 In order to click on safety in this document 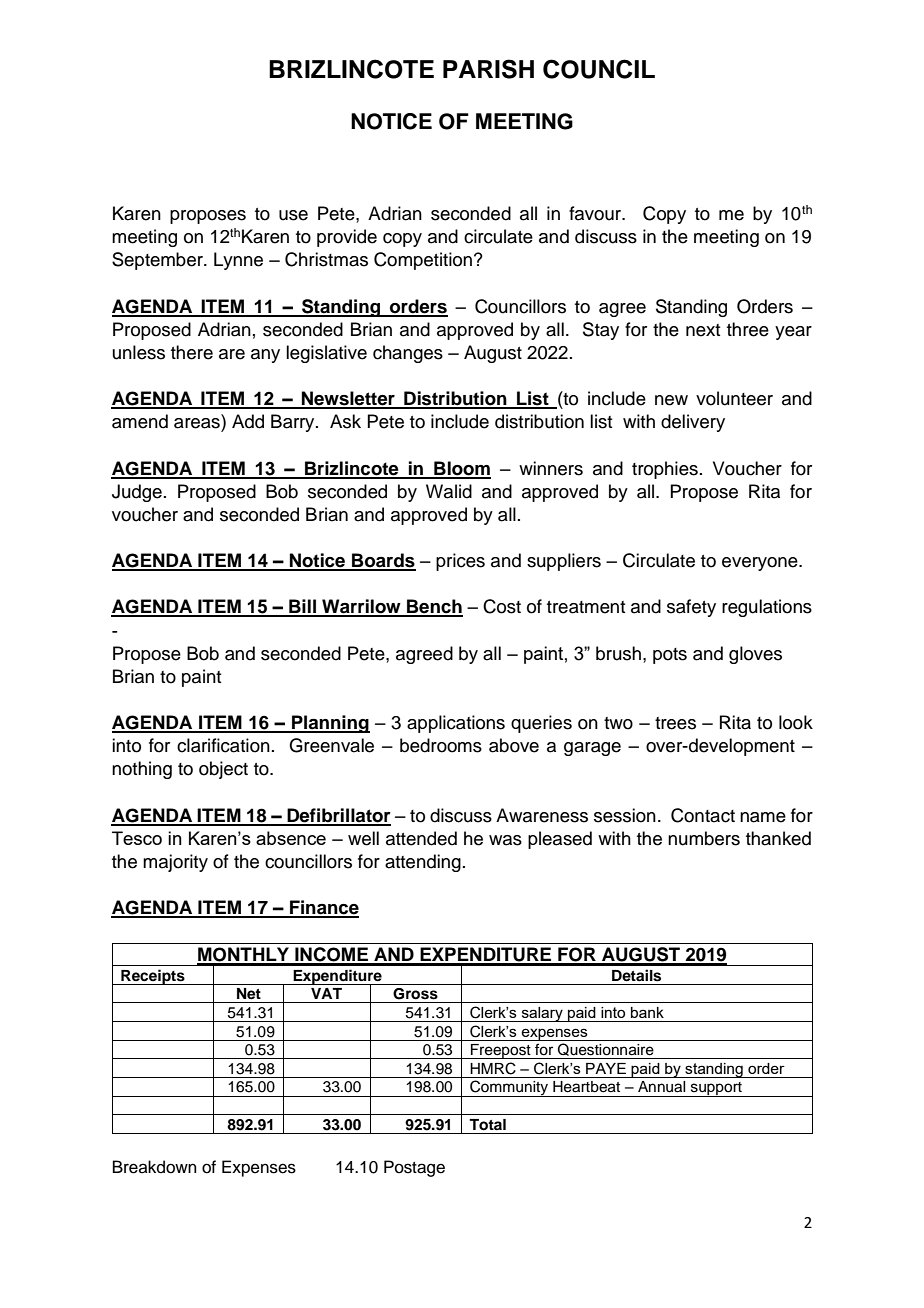, I will do `click(691, 608)`.
